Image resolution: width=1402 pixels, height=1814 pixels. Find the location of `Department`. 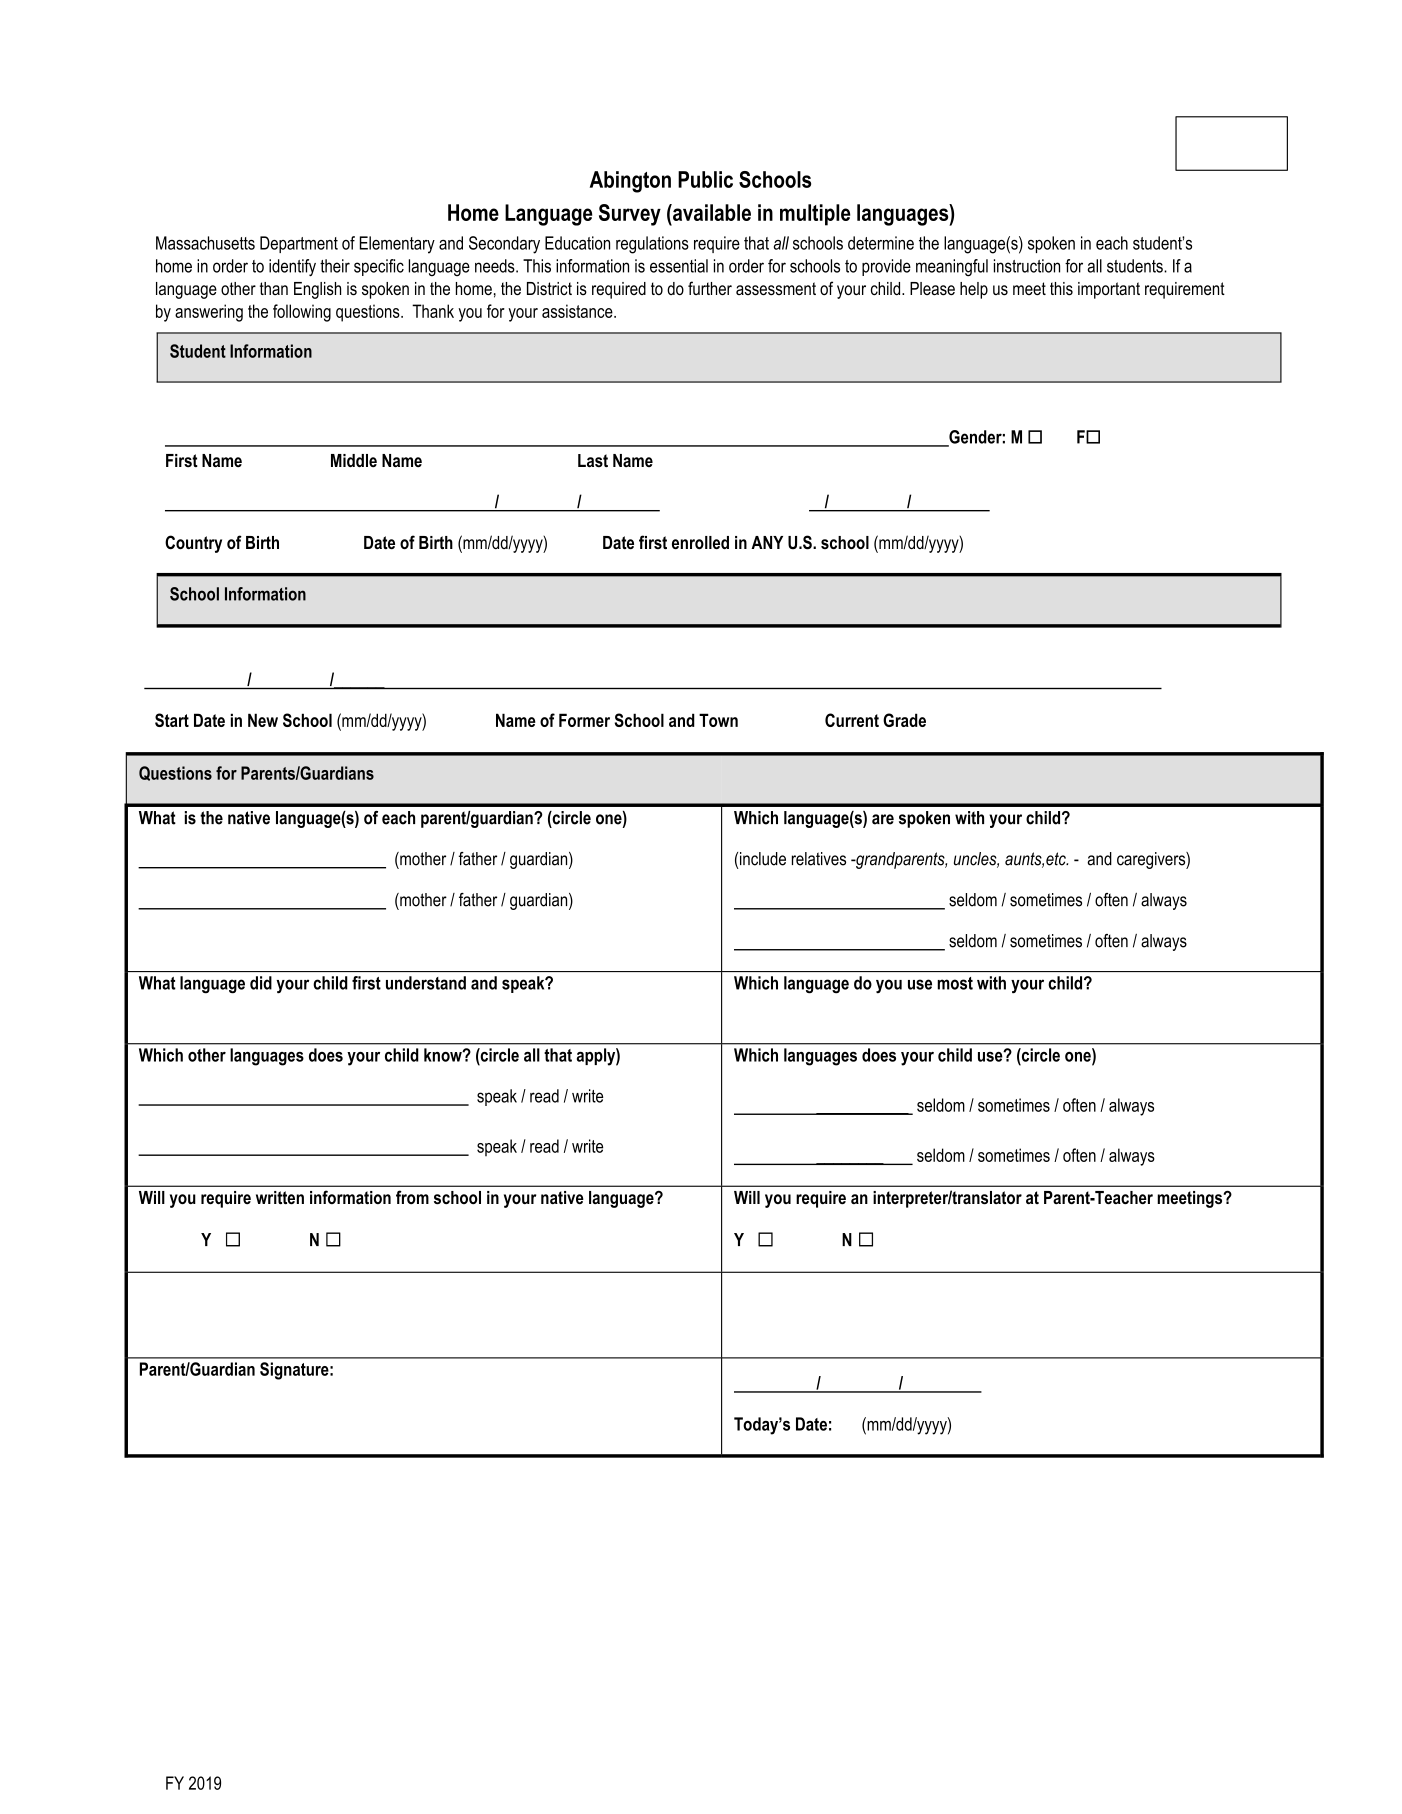

Department is located at coordinates (299, 244).
